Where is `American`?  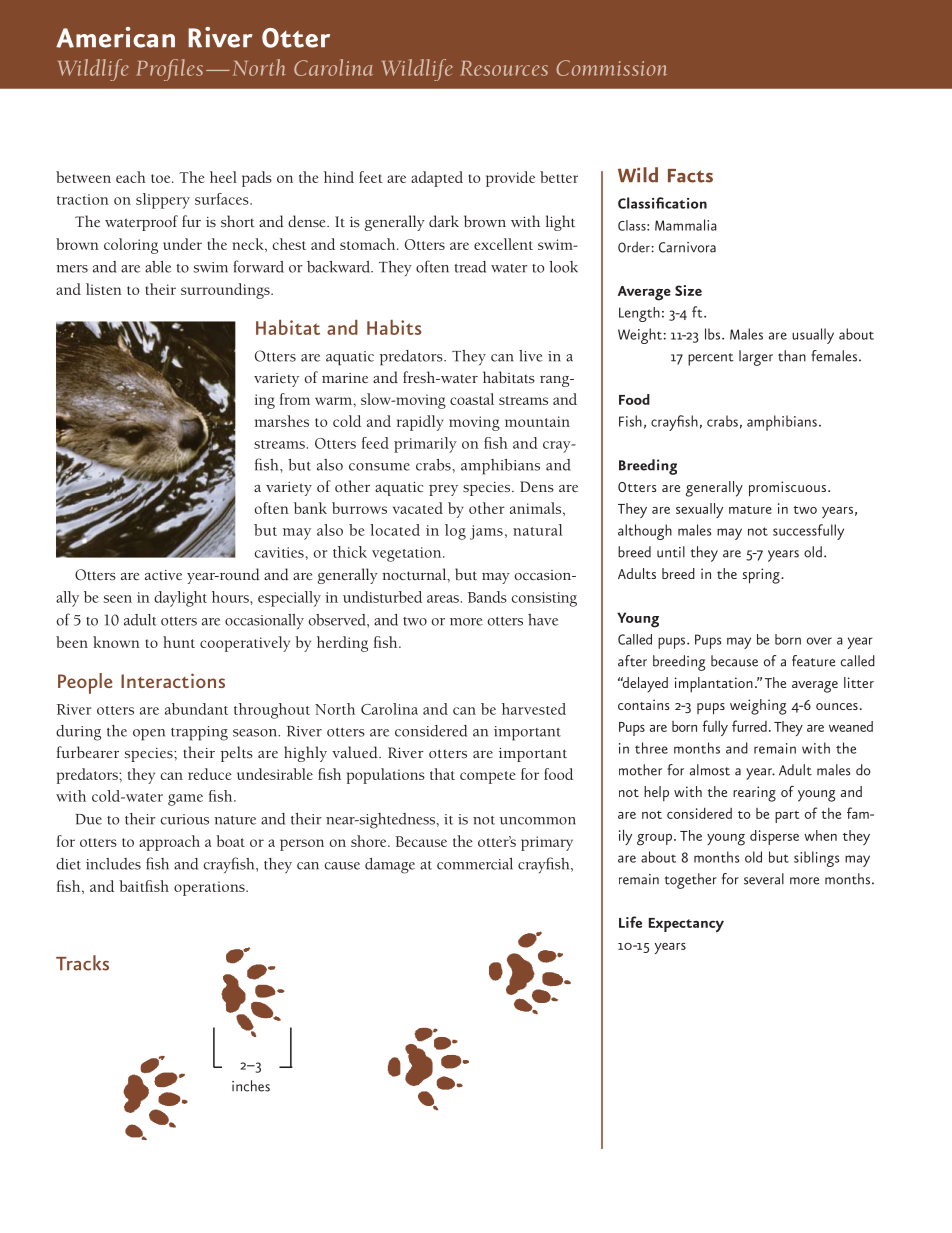 American is located at coordinates (115, 37).
